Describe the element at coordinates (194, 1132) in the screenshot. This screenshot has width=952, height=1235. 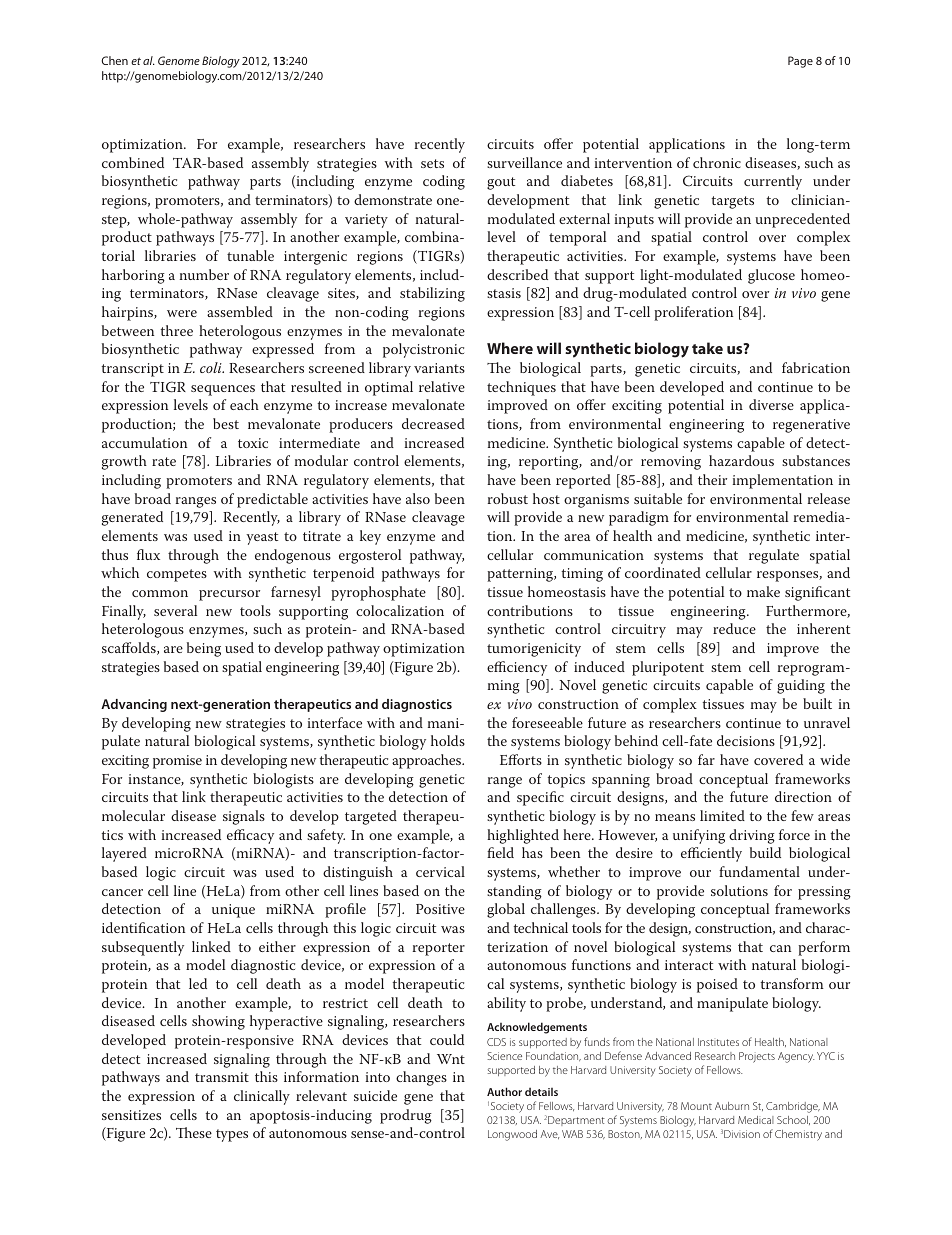
I see `These` at that location.
